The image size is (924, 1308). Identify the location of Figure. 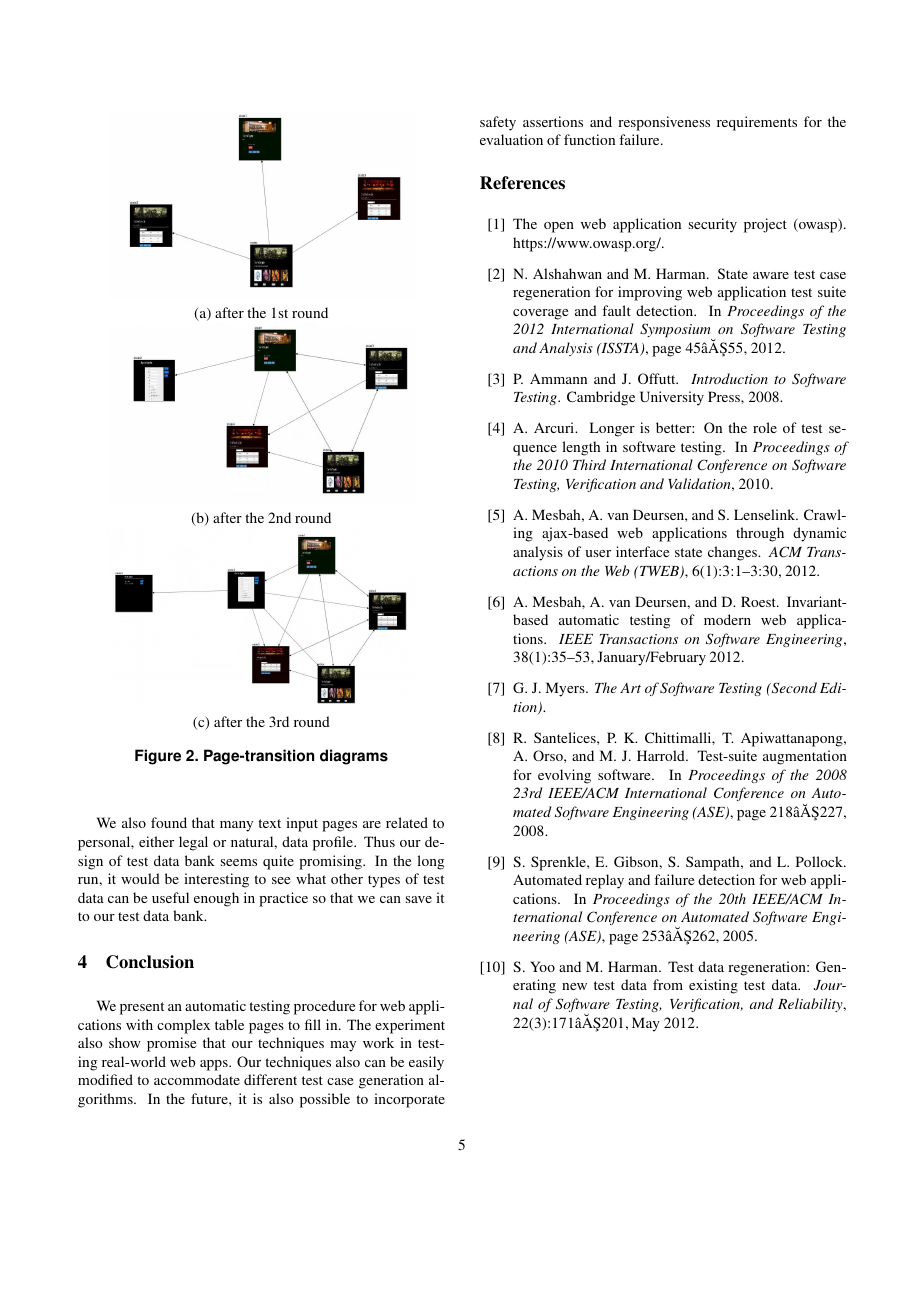
(158, 757).
